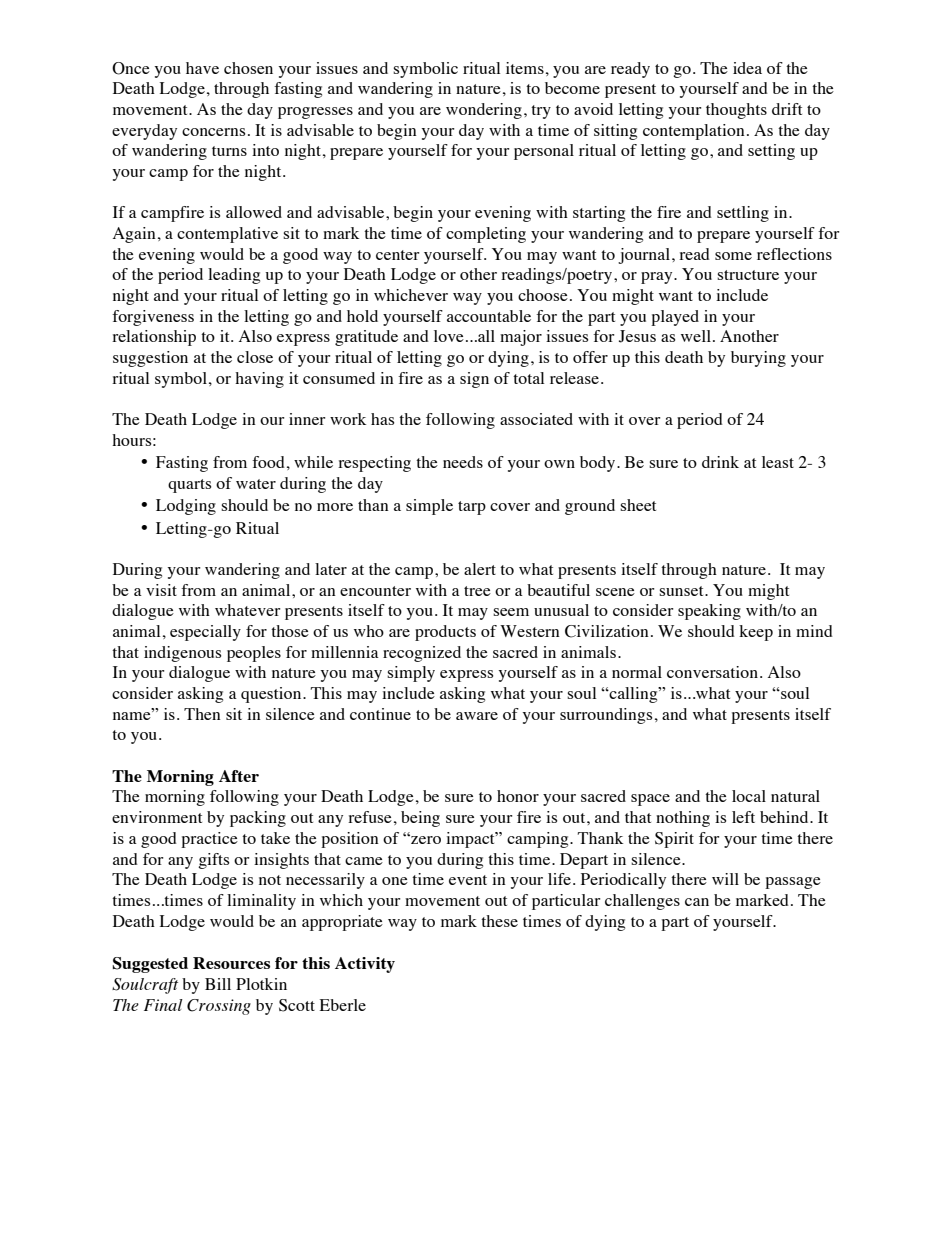 Image resolution: width=952 pixels, height=1233 pixels. What do you see at coordinates (202, 68) in the screenshot?
I see `have` at bounding box center [202, 68].
